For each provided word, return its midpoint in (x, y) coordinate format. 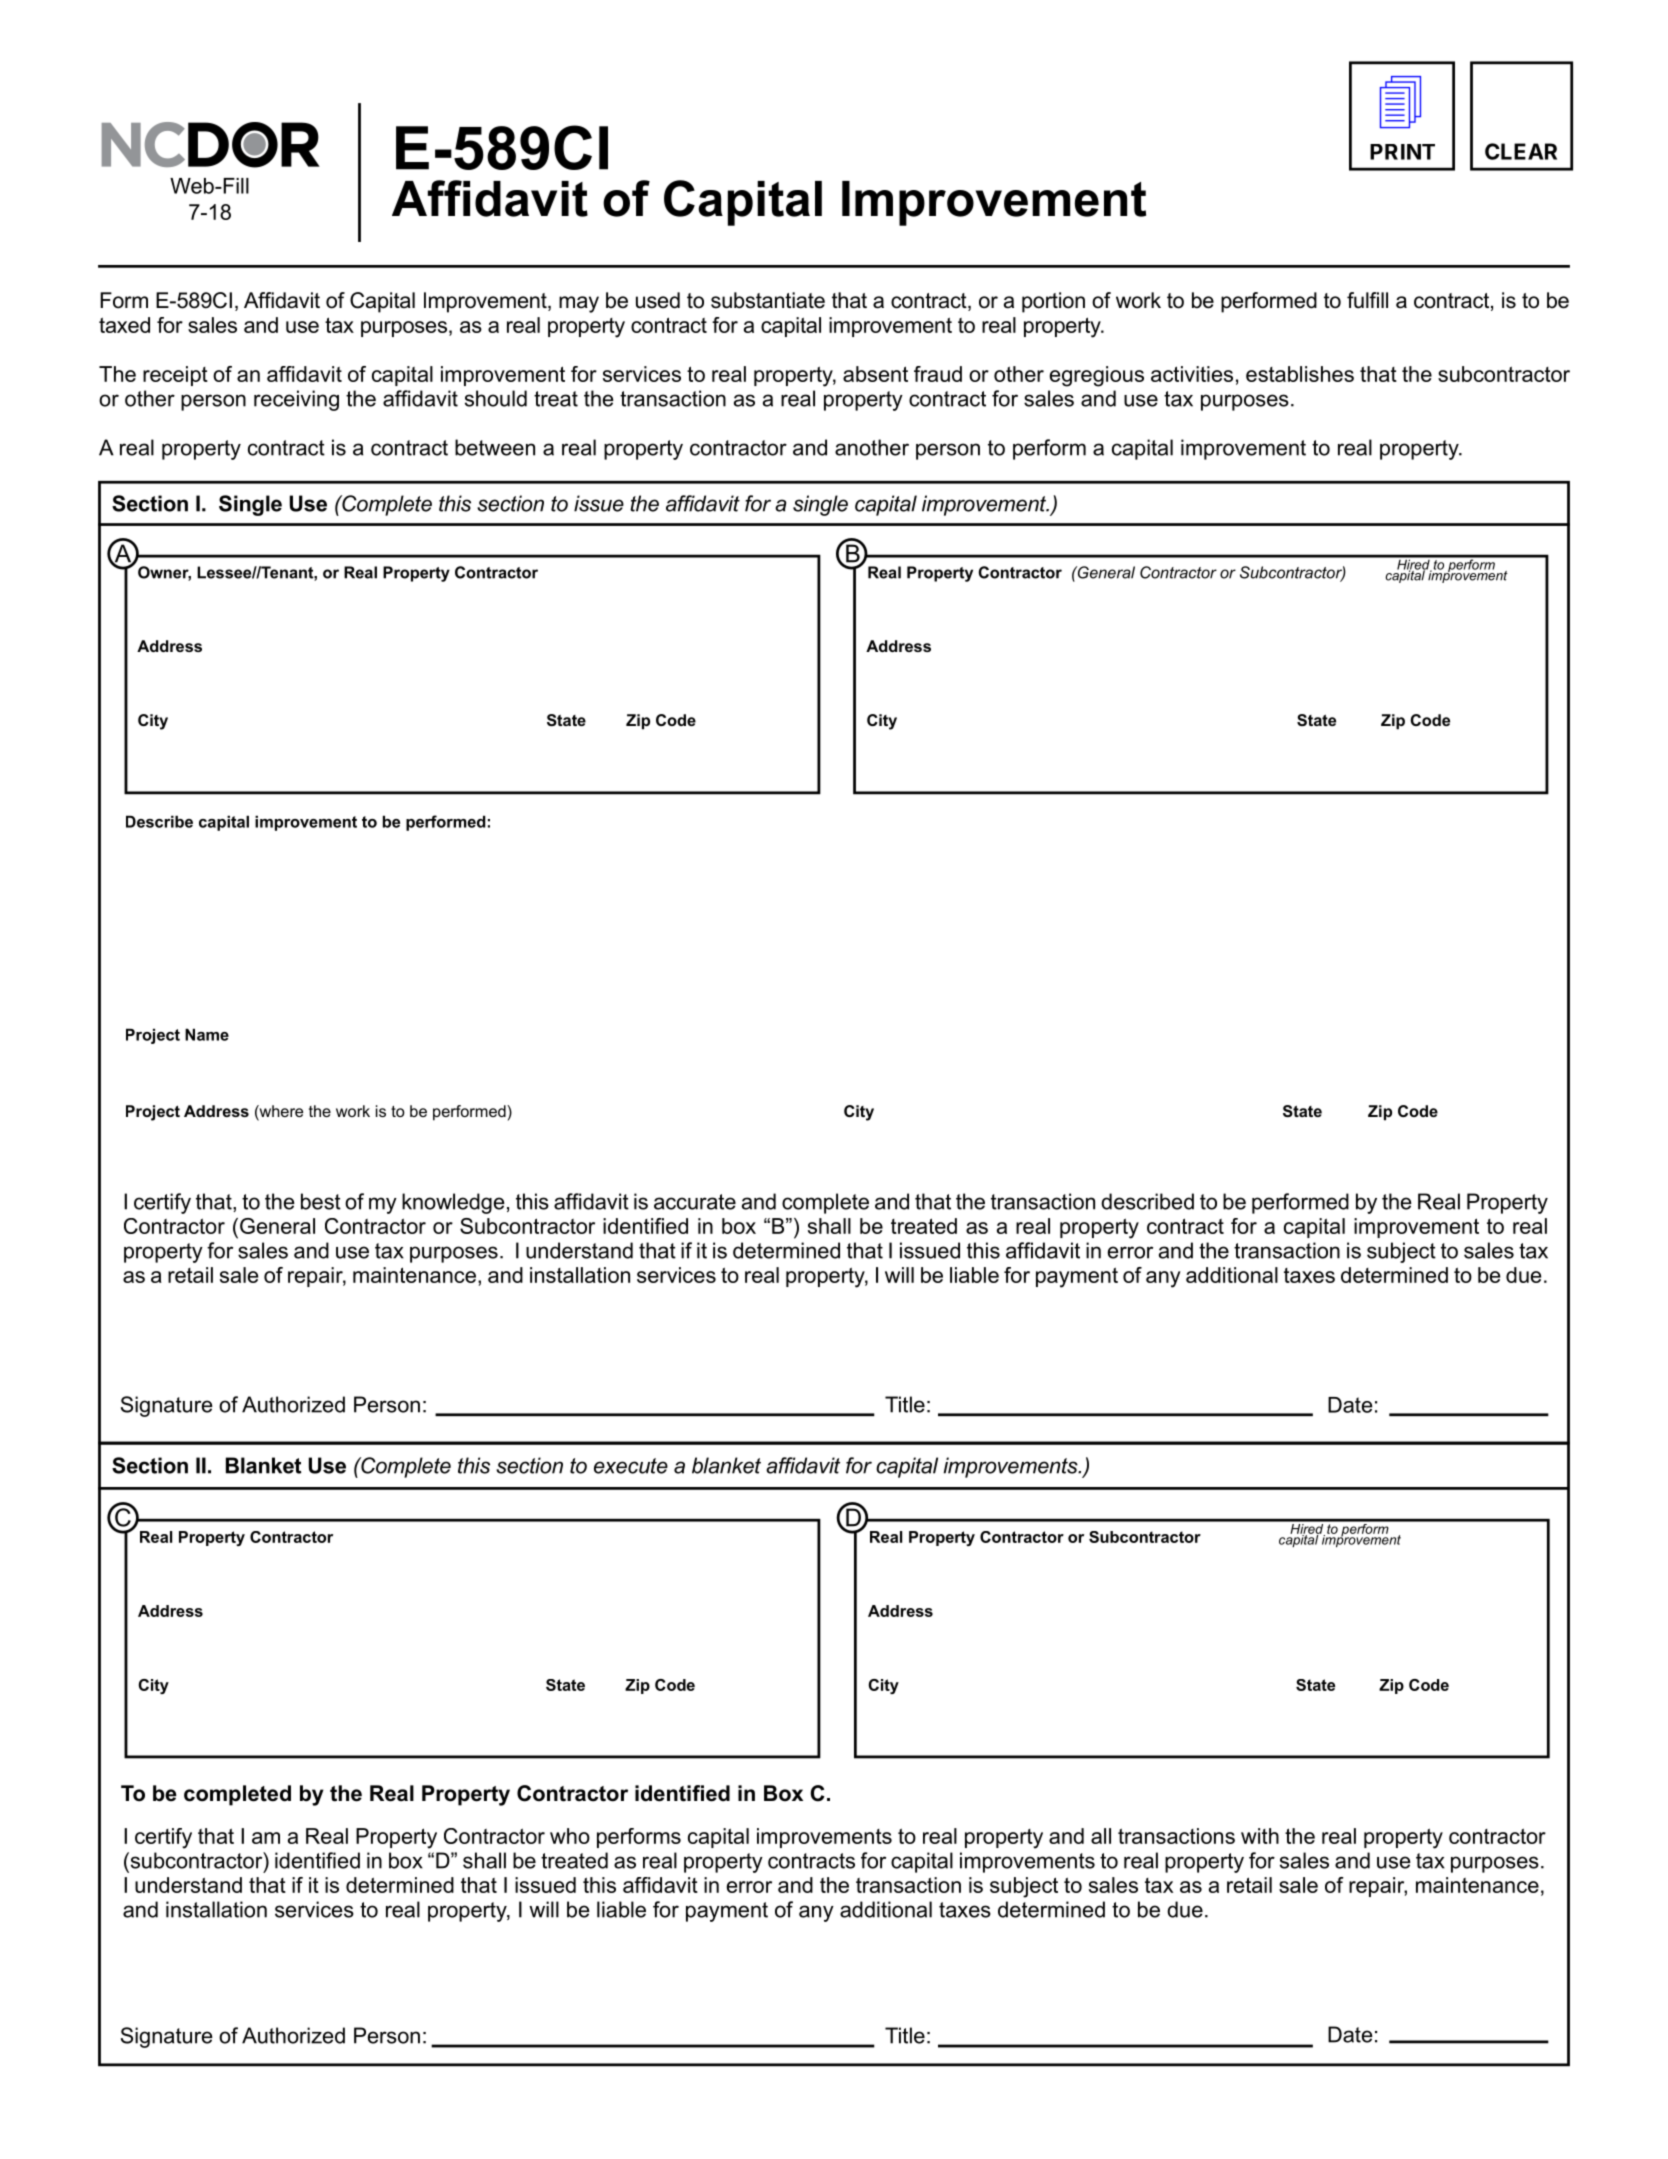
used (658, 300)
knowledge (453, 1203)
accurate (695, 1202)
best (321, 1201)
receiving (296, 400)
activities (1192, 374)
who (570, 1836)
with (1260, 1836)
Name (207, 1034)
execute (631, 1466)
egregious (1097, 376)
